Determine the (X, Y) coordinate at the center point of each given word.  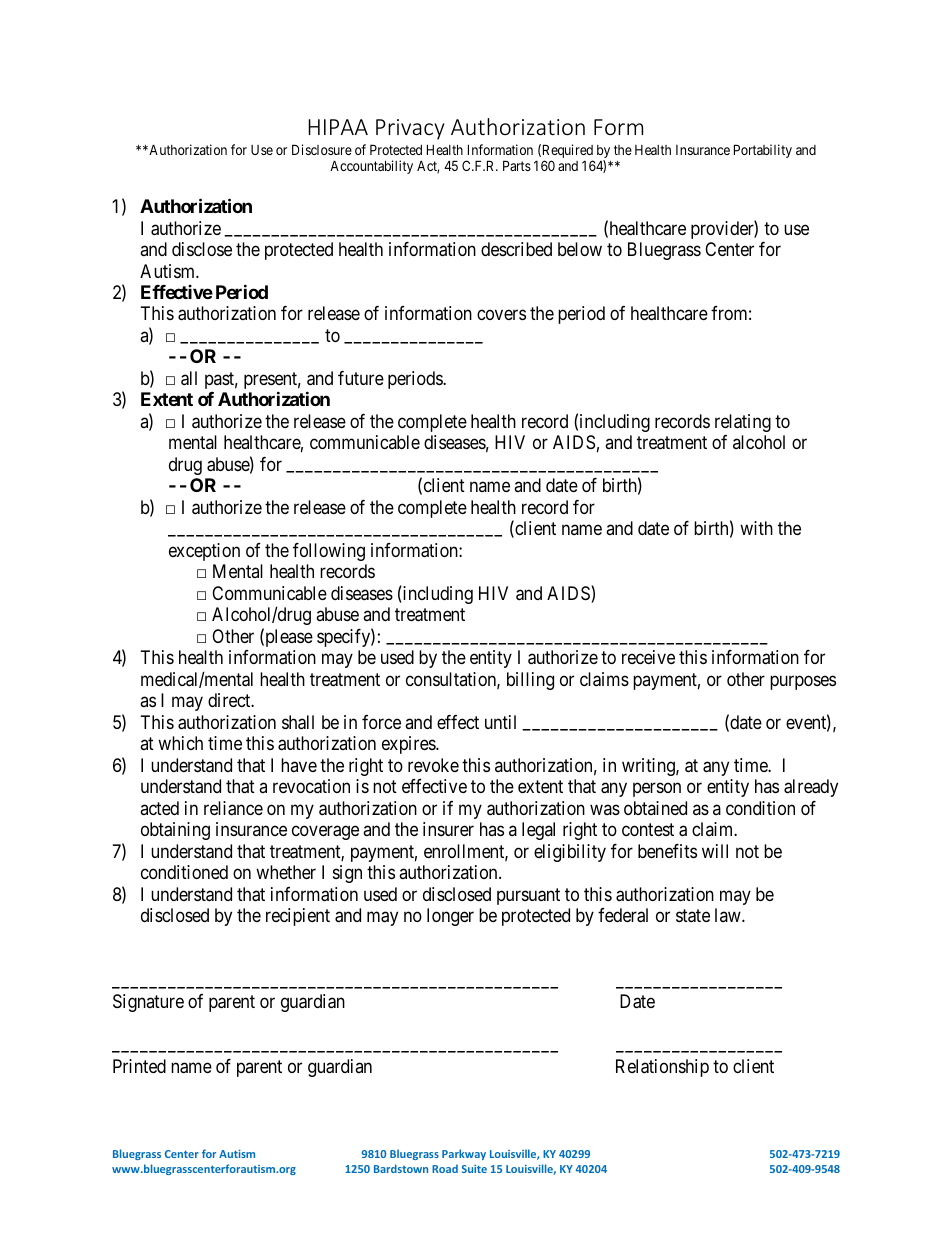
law (729, 915)
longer (450, 917)
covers (501, 315)
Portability (763, 151)
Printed (139, 1066)
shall (298, 722)
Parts (517, 165)
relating (743, 423)
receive (648, 657)
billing (530, 681)
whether (286, 872)
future (361, 378)
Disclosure (322, 149)
